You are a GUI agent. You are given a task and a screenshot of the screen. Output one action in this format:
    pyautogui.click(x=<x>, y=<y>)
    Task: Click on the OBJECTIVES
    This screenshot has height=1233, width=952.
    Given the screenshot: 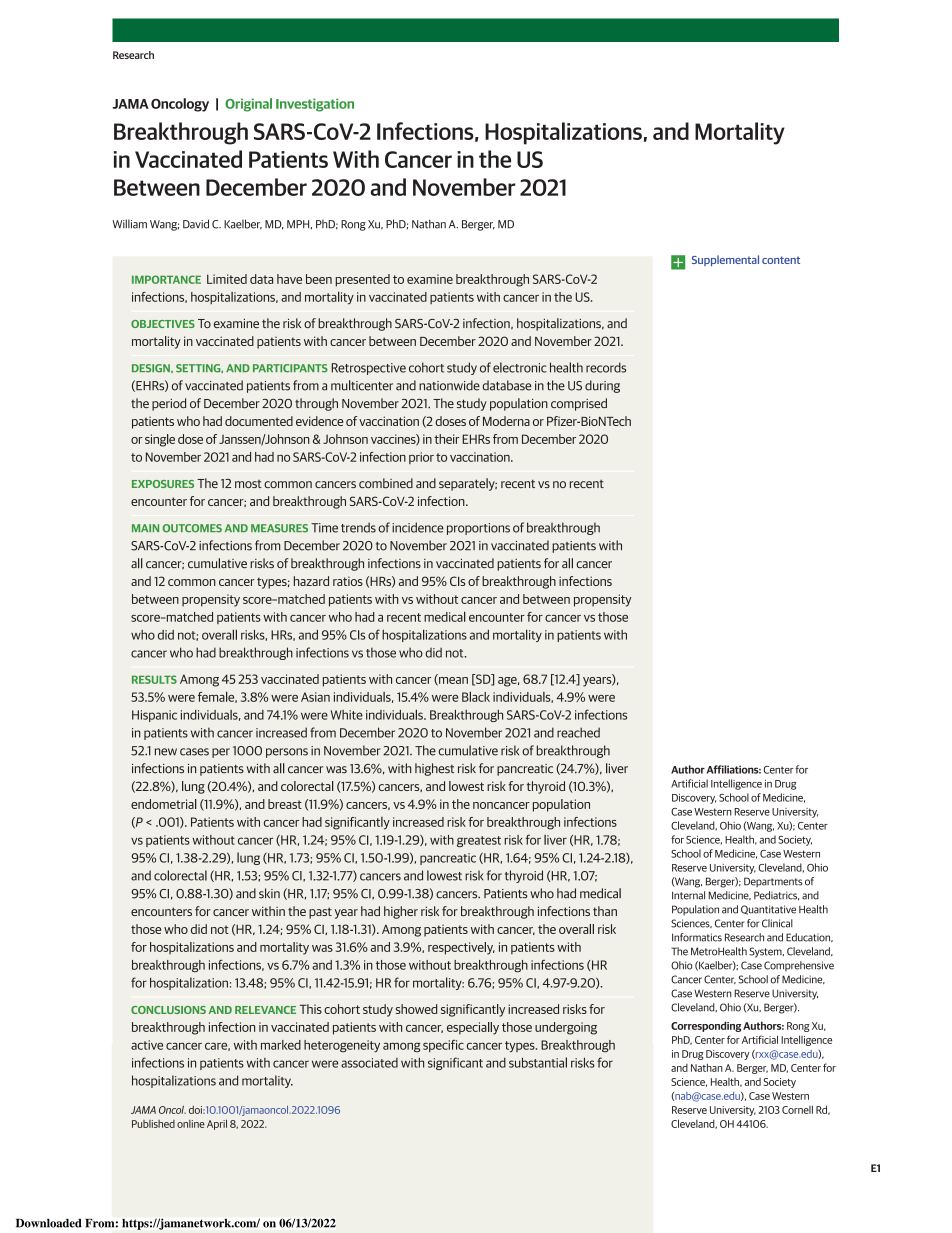 What is the action you would take?
    pyautogui.click(x=163, y=324)
